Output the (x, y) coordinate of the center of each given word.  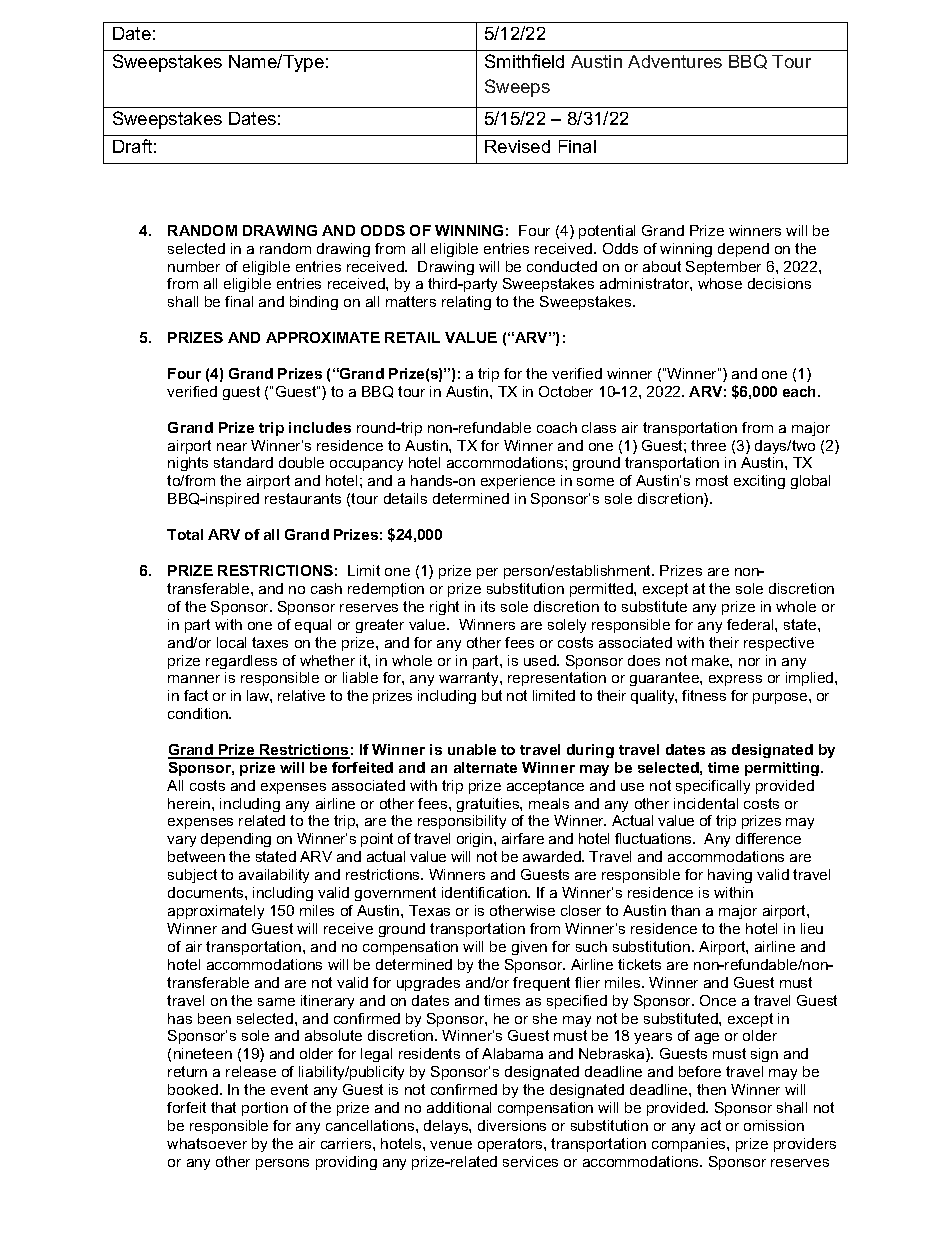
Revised (517, 146)
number (194, 266)
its (488, 606)
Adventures (675, 61)
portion (265, 1109)
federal (751, 624)
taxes (270, 642)
